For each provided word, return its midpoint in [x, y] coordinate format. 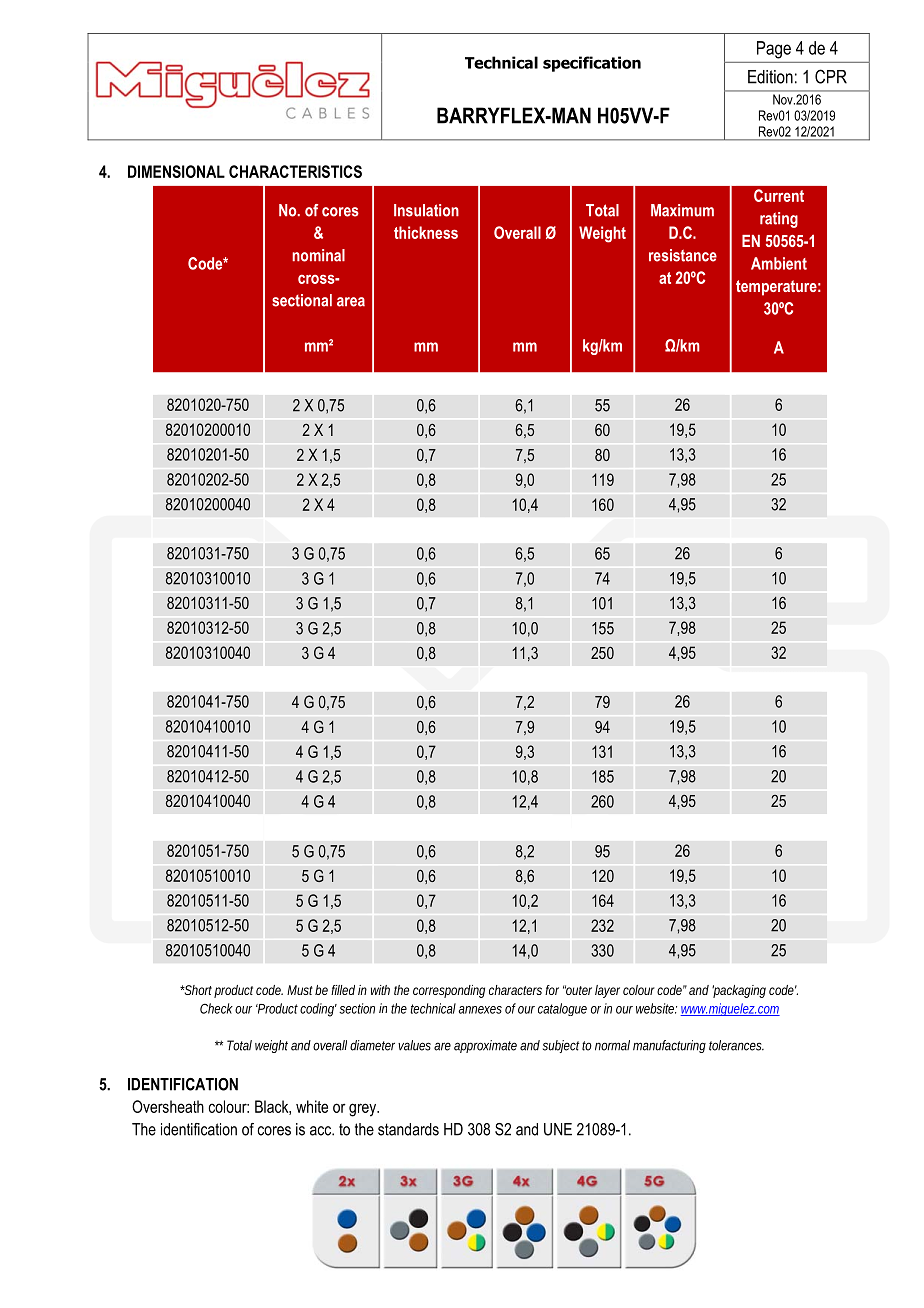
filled [343, 990]
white [312, 1106]
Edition [770, 77]
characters [515, 990]
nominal [318, 255]
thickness [426, 232]
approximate [485, 1046]
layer [607, 991]
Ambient [779, 263]
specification [592, 64]
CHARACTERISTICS [295, 171]
